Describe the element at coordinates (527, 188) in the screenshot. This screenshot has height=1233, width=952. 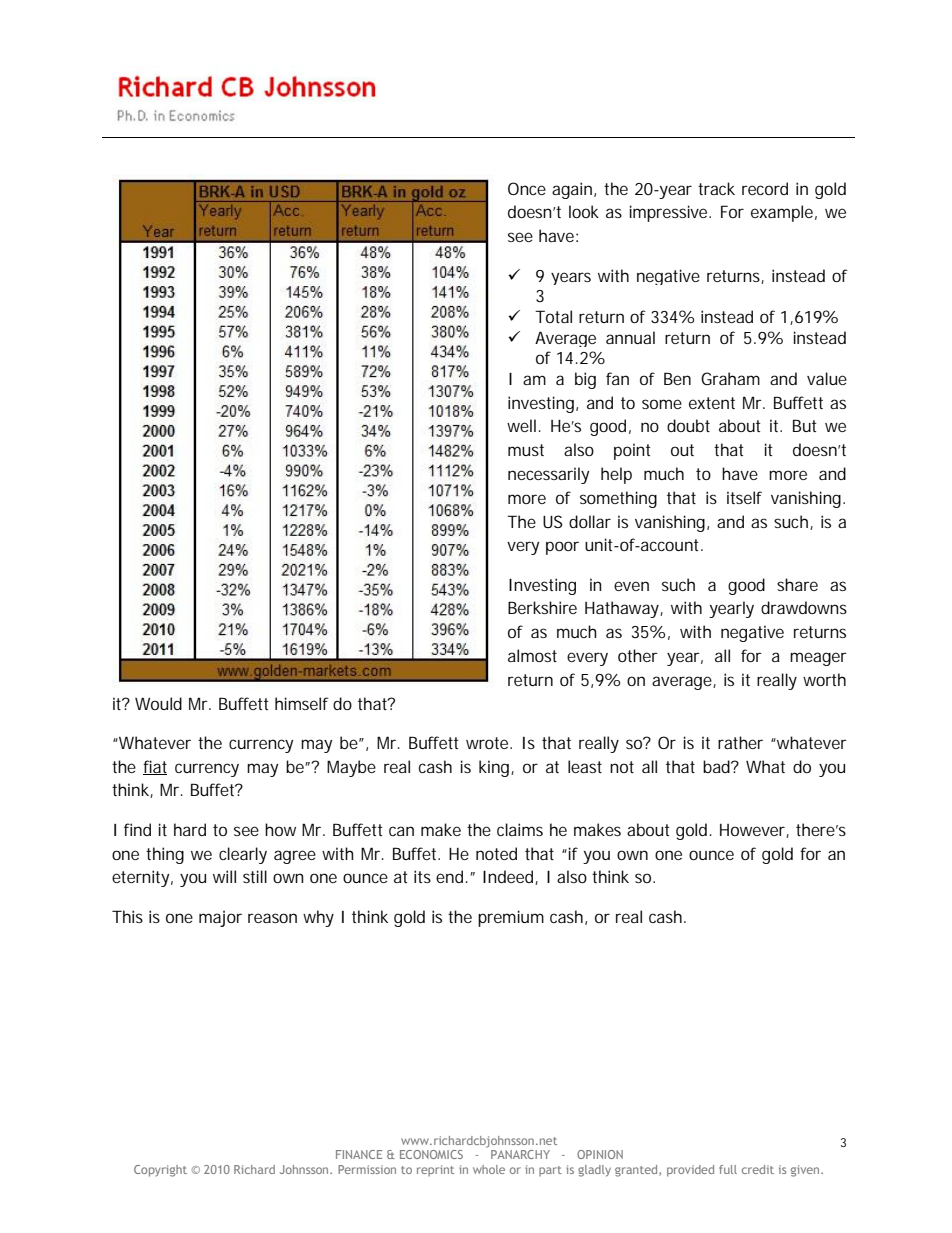
I see `Once` at that location.
